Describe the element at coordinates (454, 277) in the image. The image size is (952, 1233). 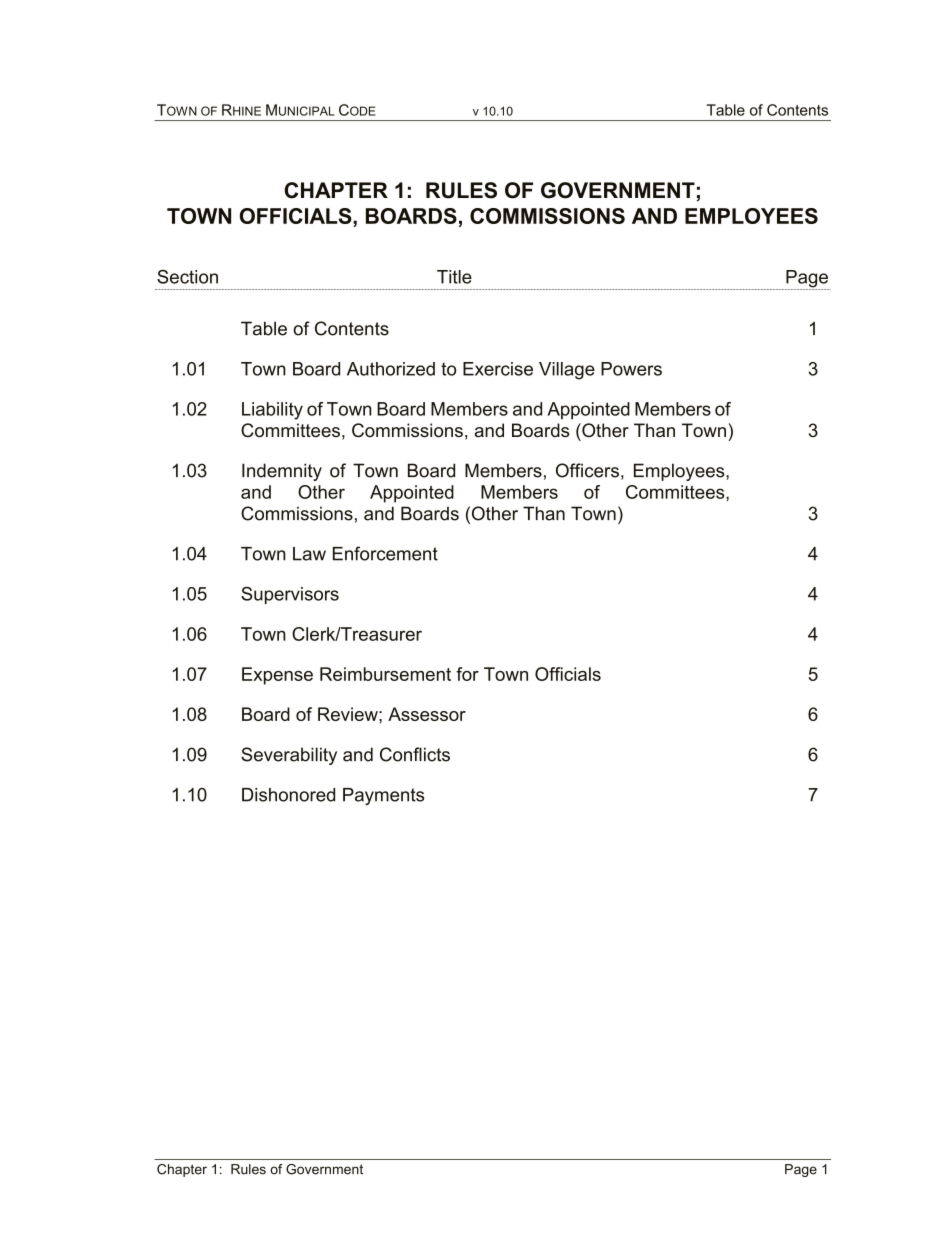
I see `Title` at that location.
